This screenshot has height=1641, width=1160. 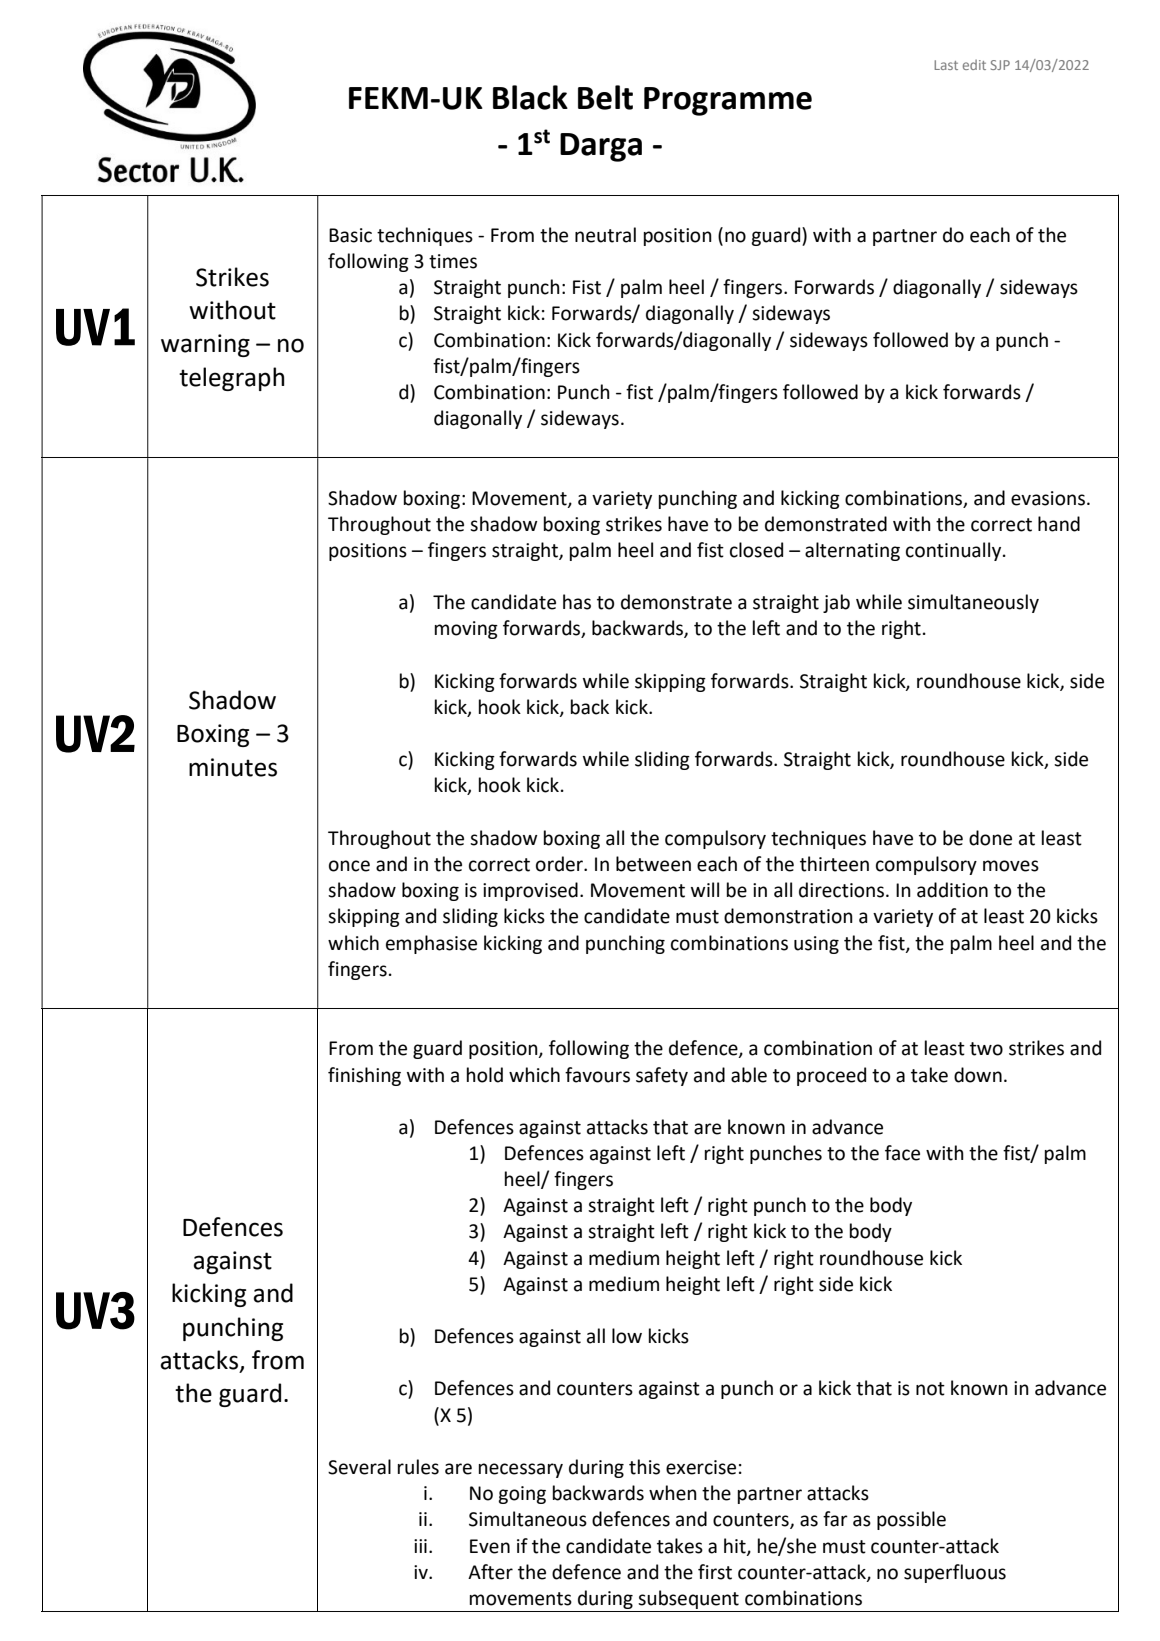 What do you see at coordinates (359, 1467) in the screenshot?
I see `Several` at bounding box center [359, 1467].
